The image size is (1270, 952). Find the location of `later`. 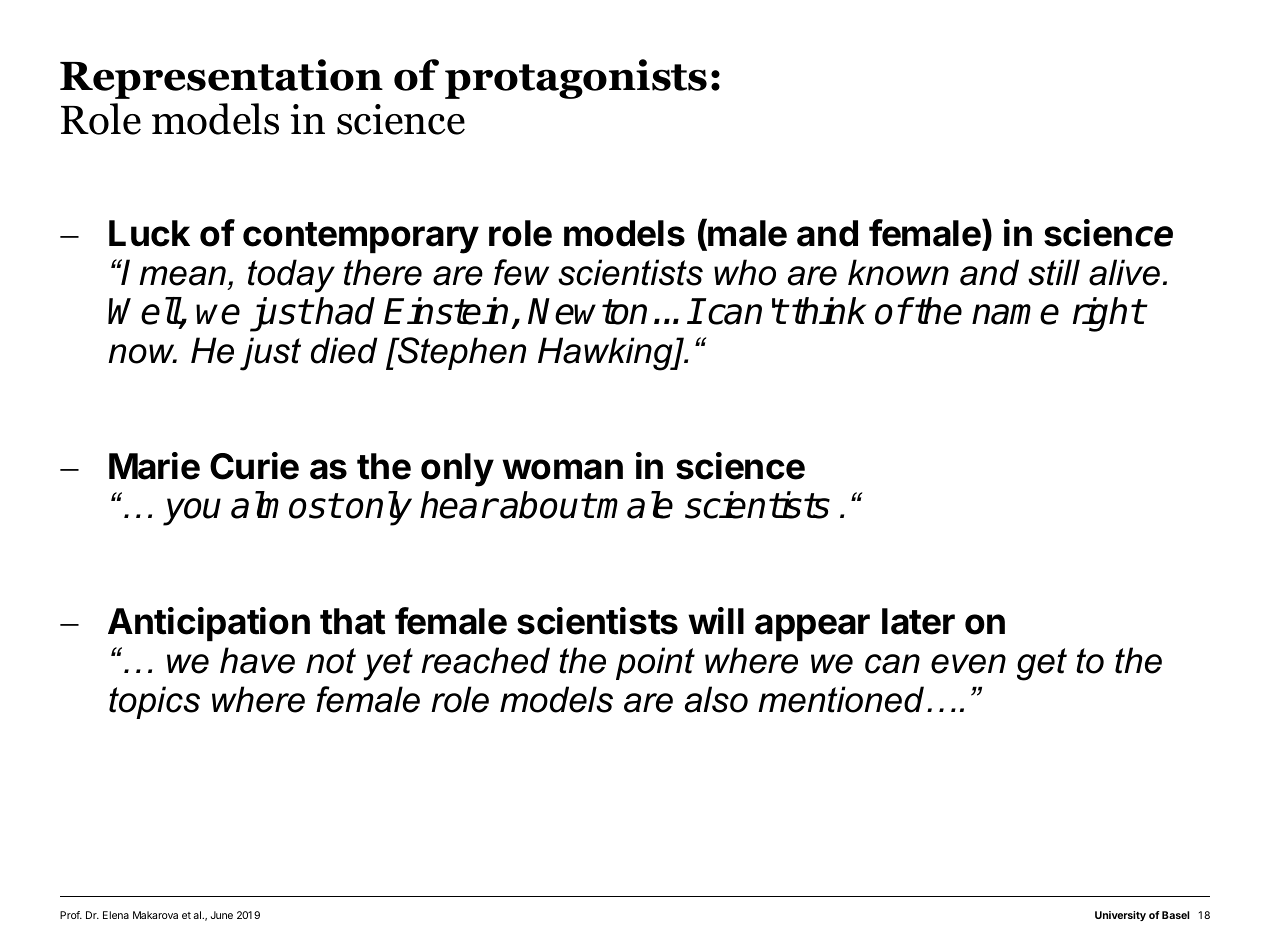

later is located at coordinates (918, 621).
